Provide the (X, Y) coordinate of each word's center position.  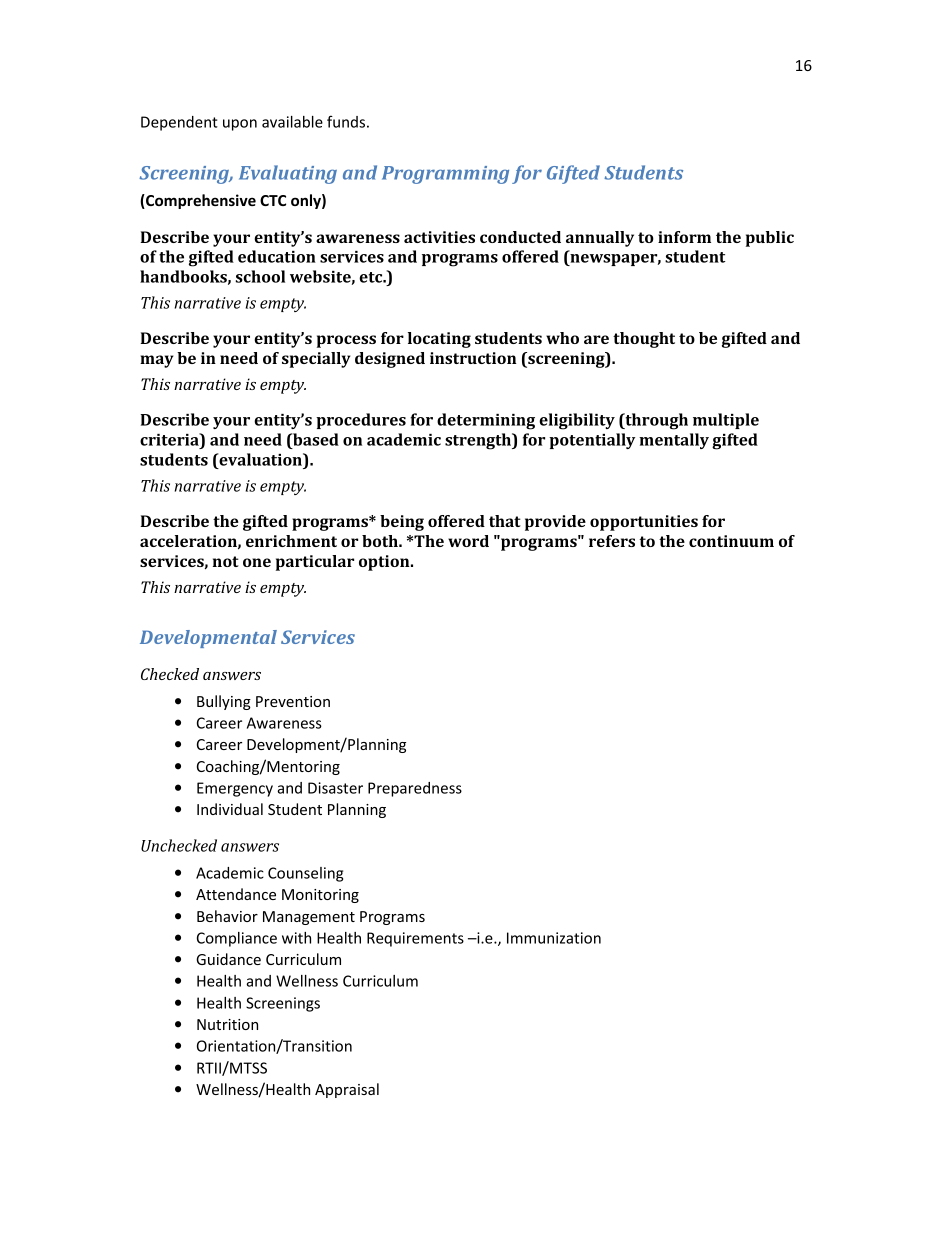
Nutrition (227, 1024)
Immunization (554, 938)
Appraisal (347, 1090)
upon (240, 125)
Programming (445, 175)
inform (684, 237)
